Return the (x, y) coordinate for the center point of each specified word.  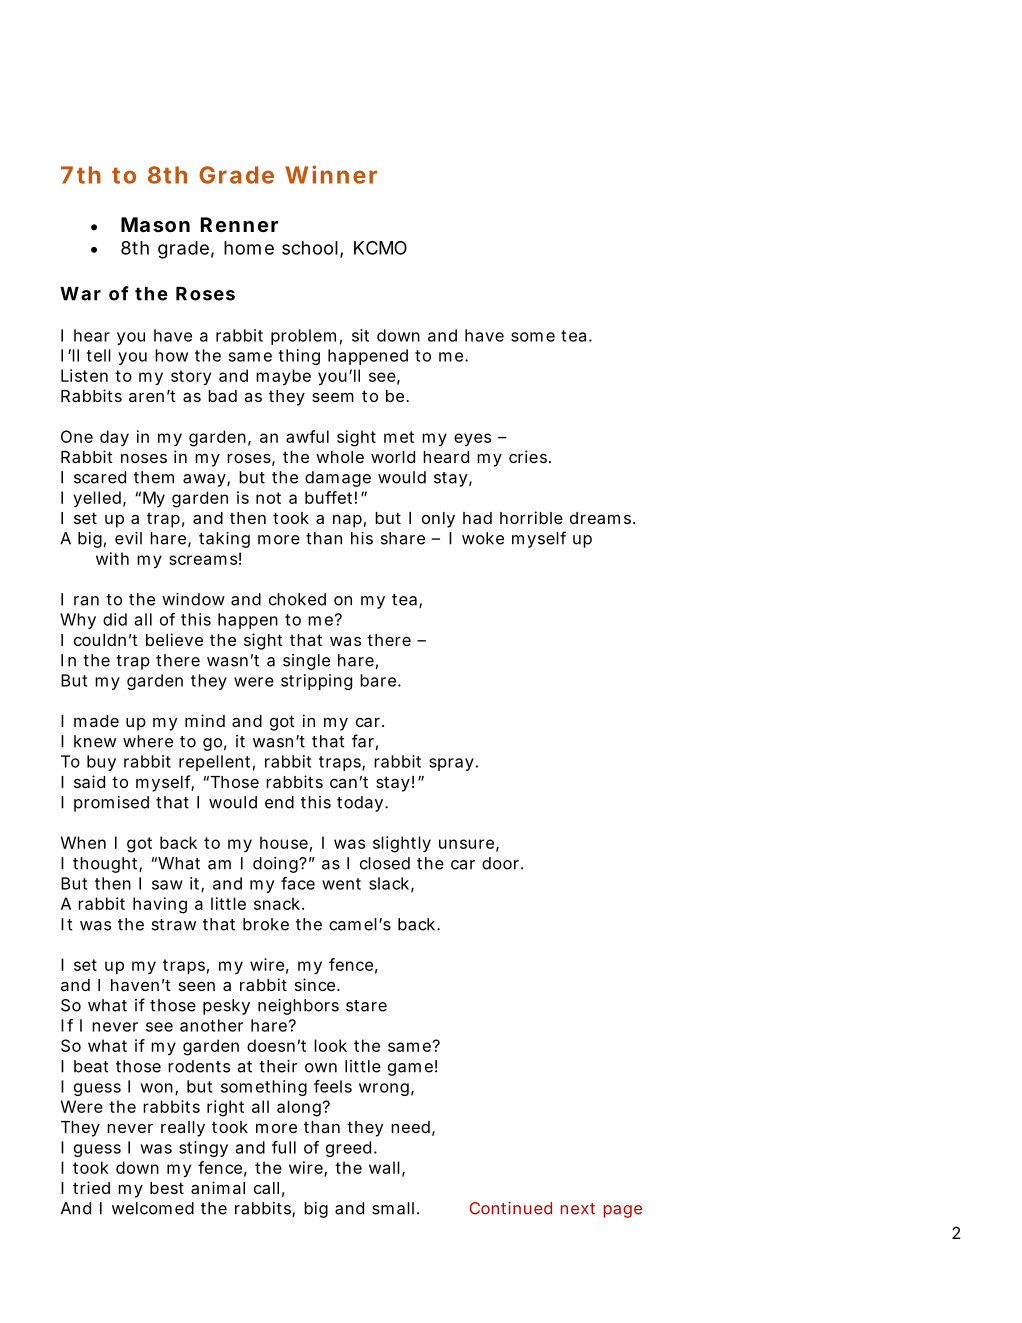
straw (174, 925)
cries (529, 456)
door (502, 863)
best (167, 1188)
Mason (155, 224)
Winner (331, 174)
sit (360, 335)
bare (378, 680)
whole (340, 457)
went (341, 884)
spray (451, 764)
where (148, 741)
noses (144, 458)
